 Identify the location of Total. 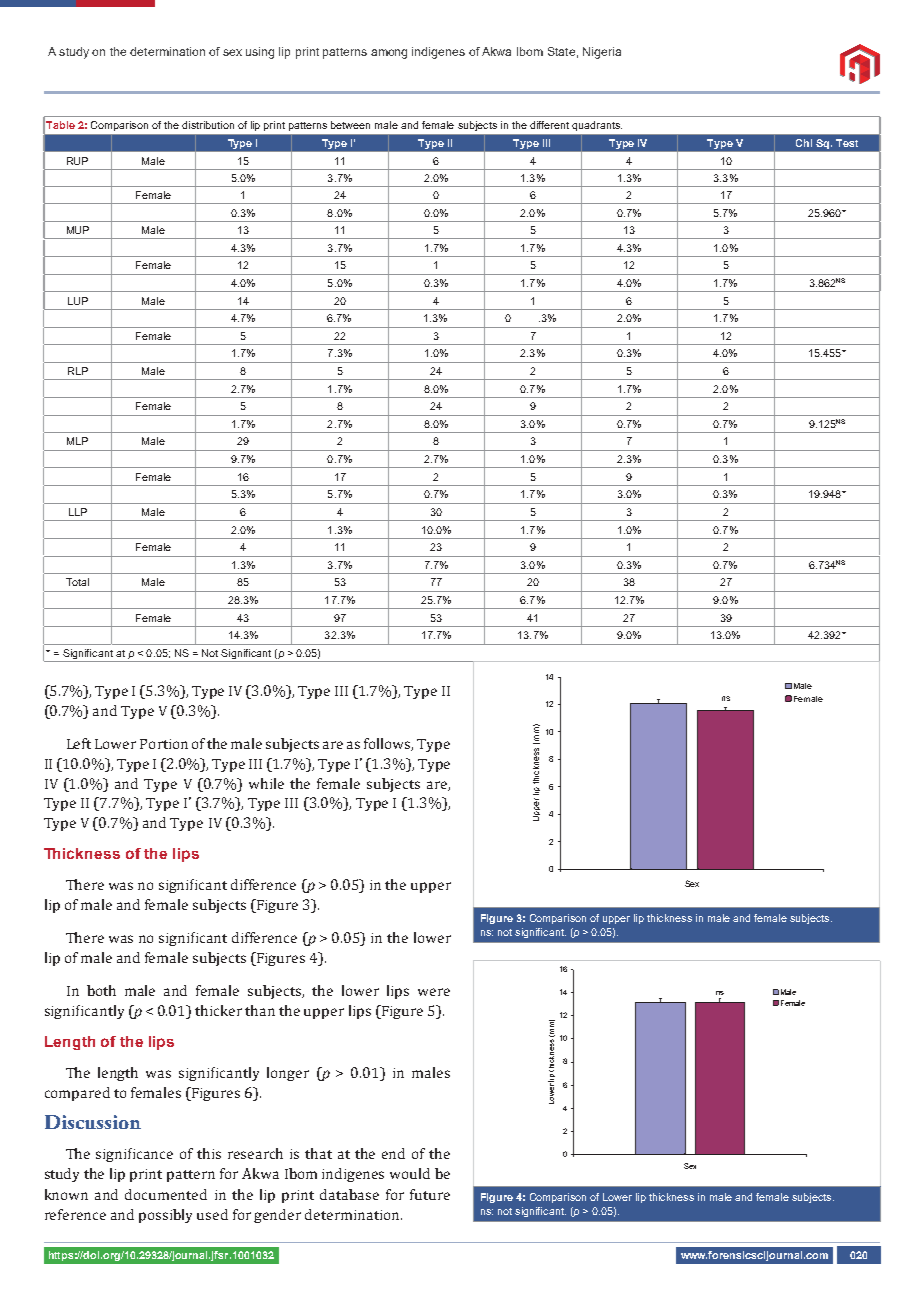
(77, 582).
